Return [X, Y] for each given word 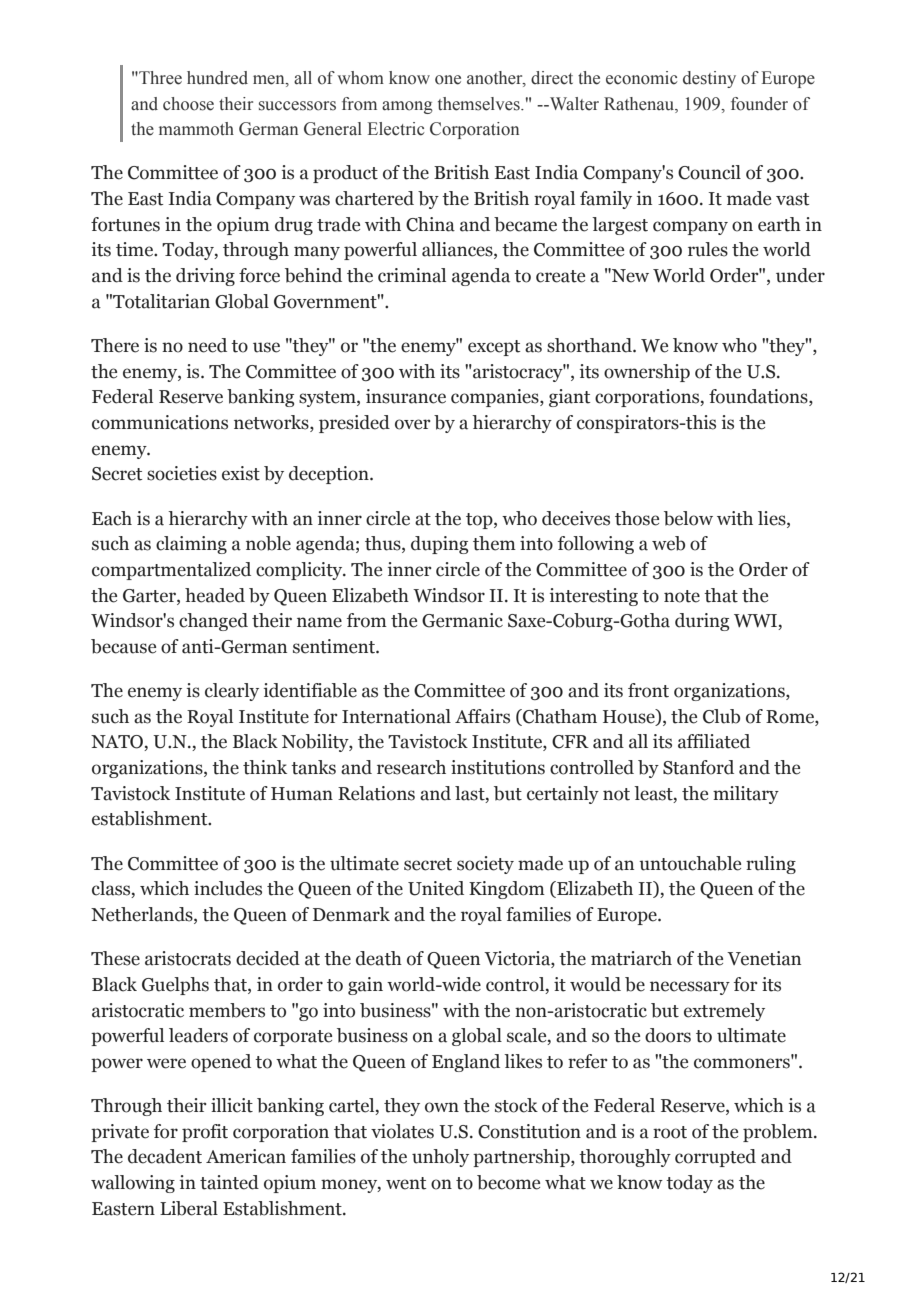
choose [188, 104]
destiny [709, 79]
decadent [165, 1156]
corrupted [715, 1158]
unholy [440, 1158]
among [407, 107]
